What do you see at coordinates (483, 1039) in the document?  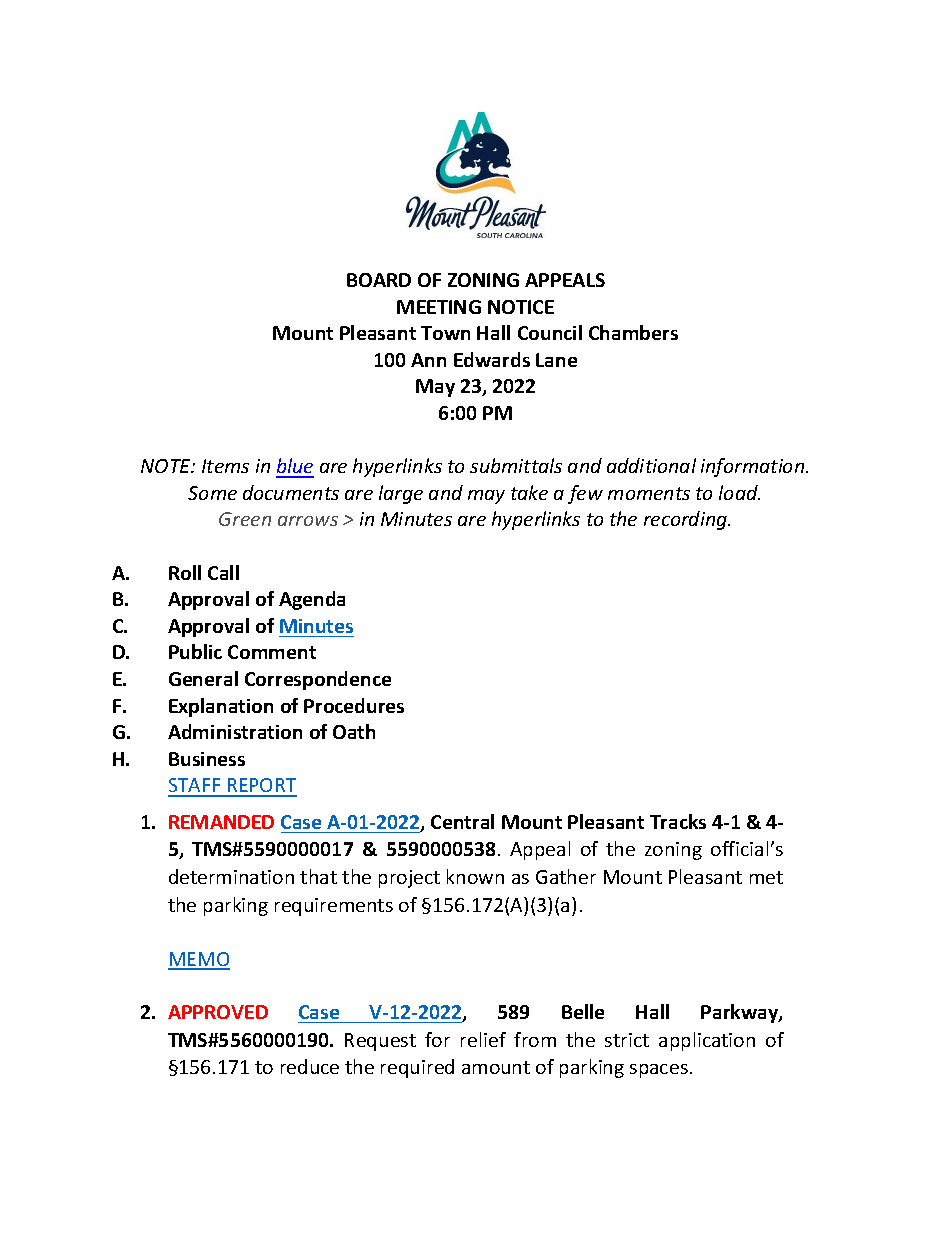 I see `relief` at bounding box center [483, 1039].
